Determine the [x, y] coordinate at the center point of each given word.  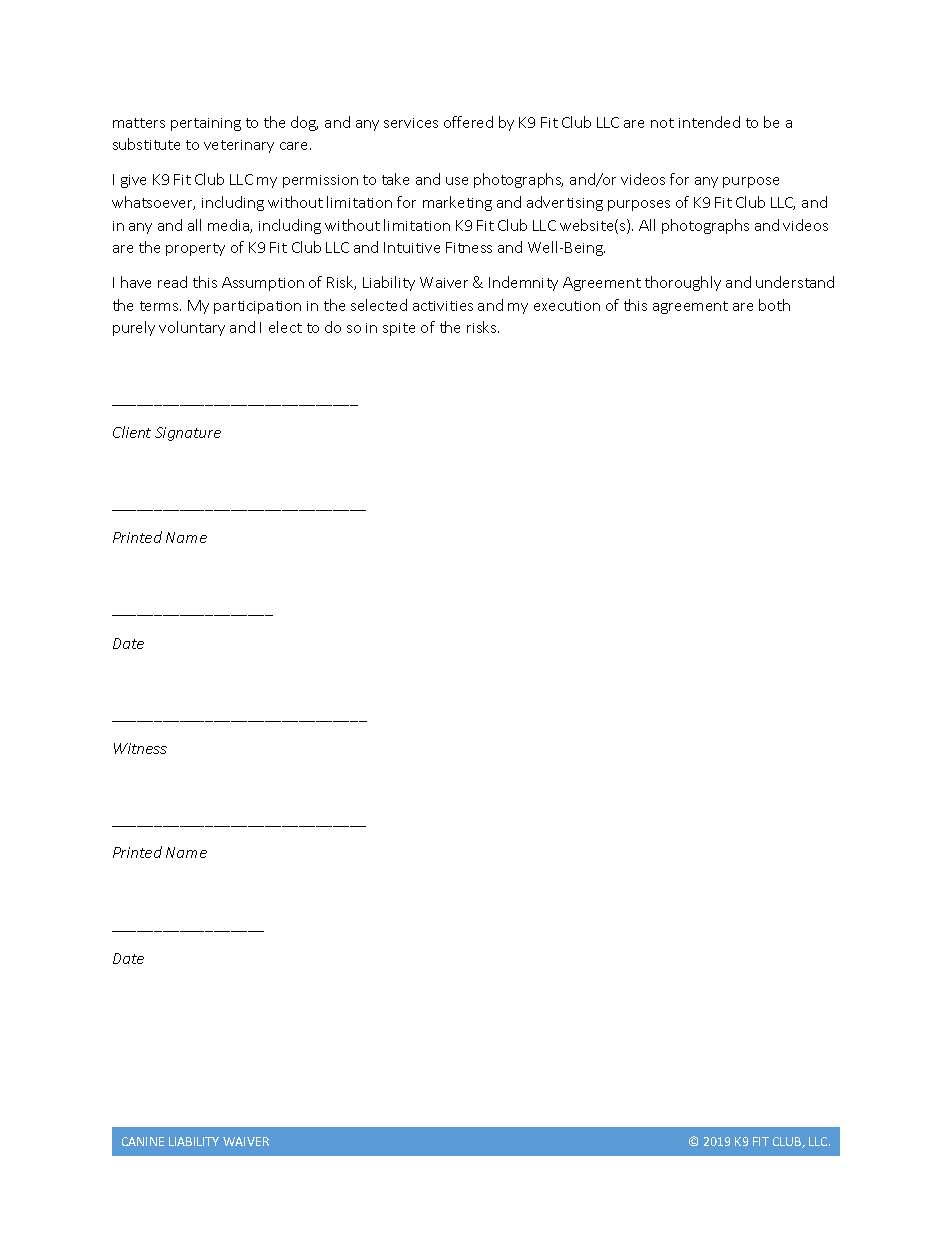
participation [257, 307]
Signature [188, 434]
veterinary [239, 146]
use [457, 181]
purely [134, 328]
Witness [140, 748]
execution [567, 306]
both [774, 305]
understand [795, 282]
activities [443, 306]
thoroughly [683, 283]
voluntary [192, 328]
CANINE [143, 1141]
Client [132, 432]
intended [709, 122]
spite [399, 329]
